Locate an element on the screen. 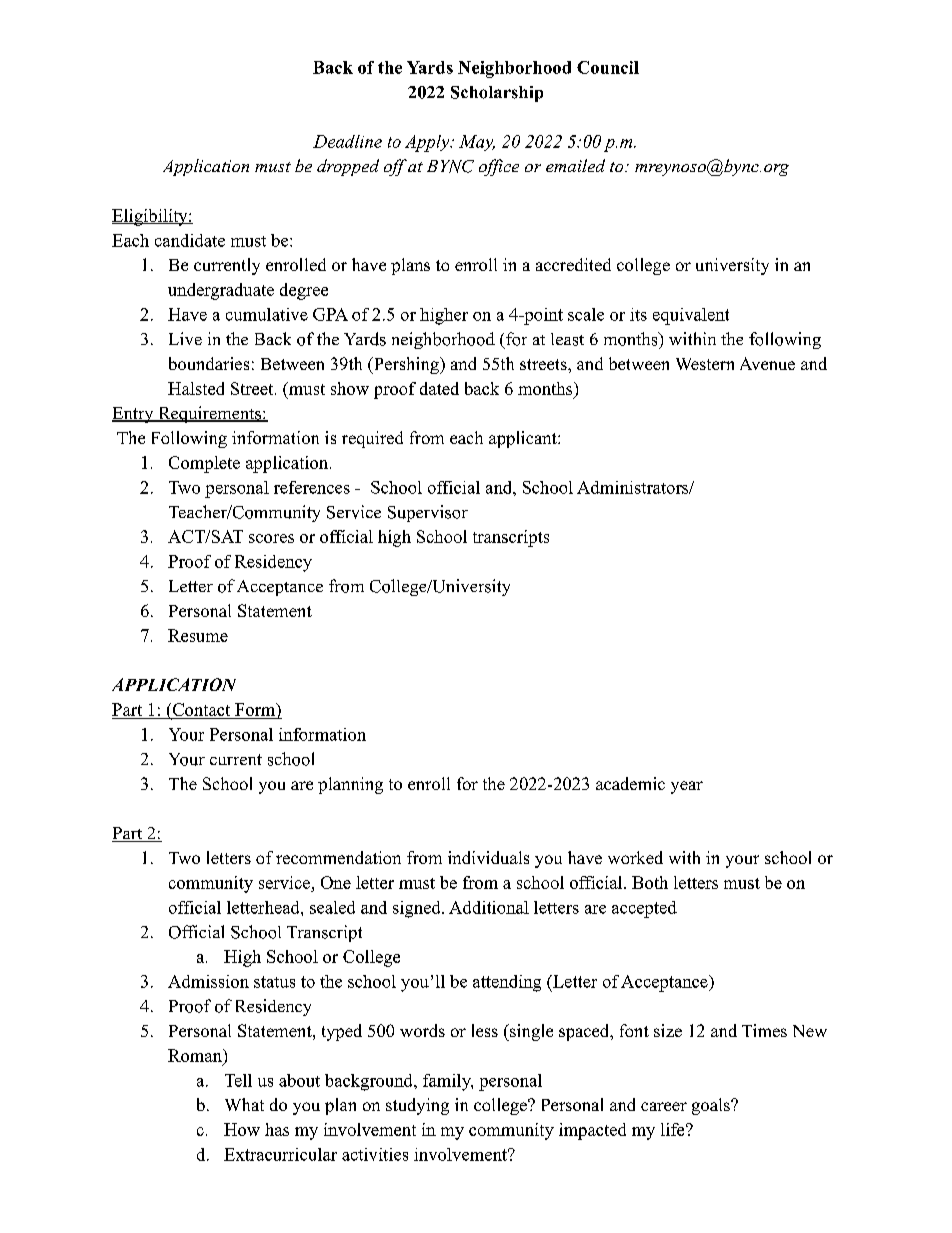 The width and height of the screenshot is (952, 1233). individuals is located at coordinates (488, 857).
